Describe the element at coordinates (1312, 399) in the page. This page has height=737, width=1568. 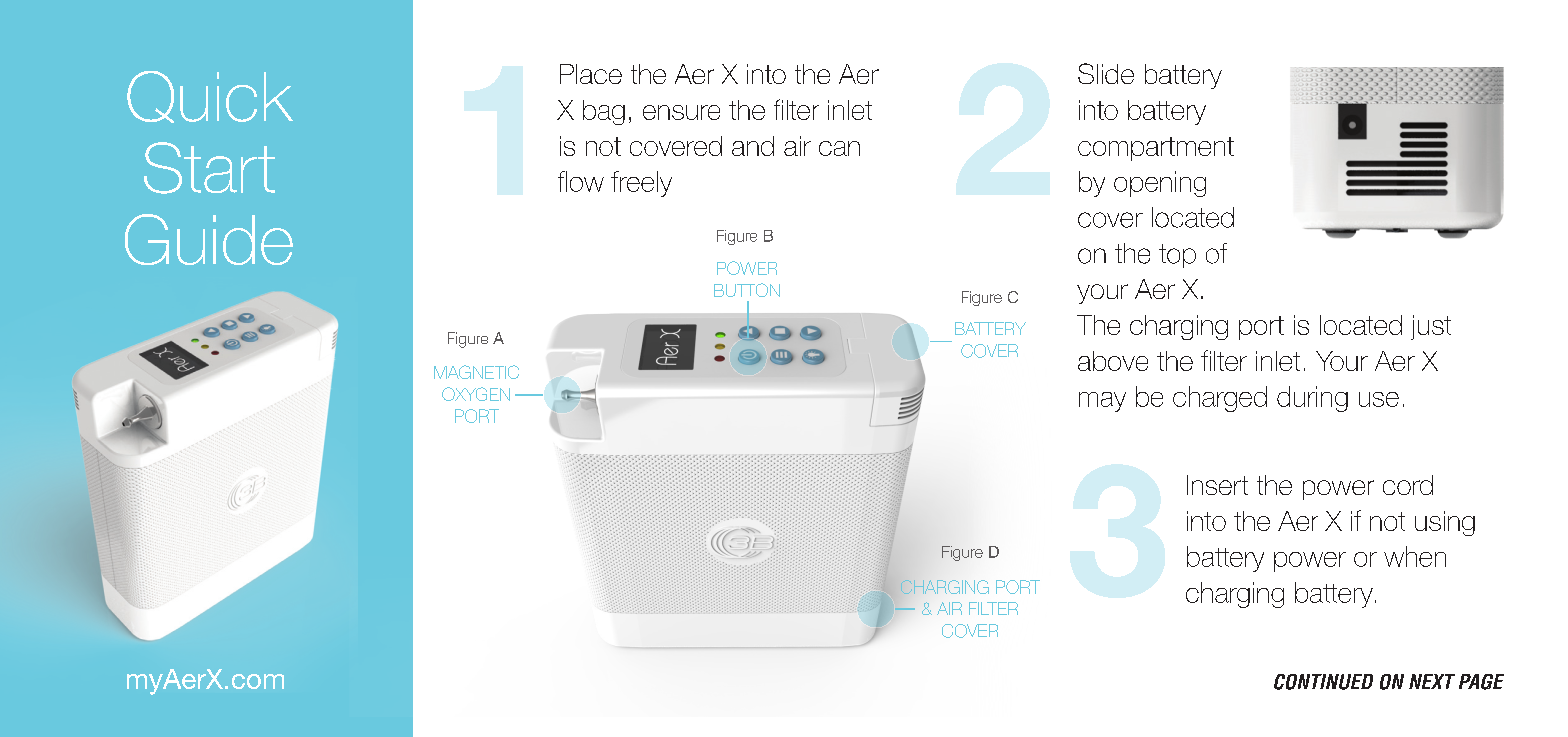
I see `during` at that location.
